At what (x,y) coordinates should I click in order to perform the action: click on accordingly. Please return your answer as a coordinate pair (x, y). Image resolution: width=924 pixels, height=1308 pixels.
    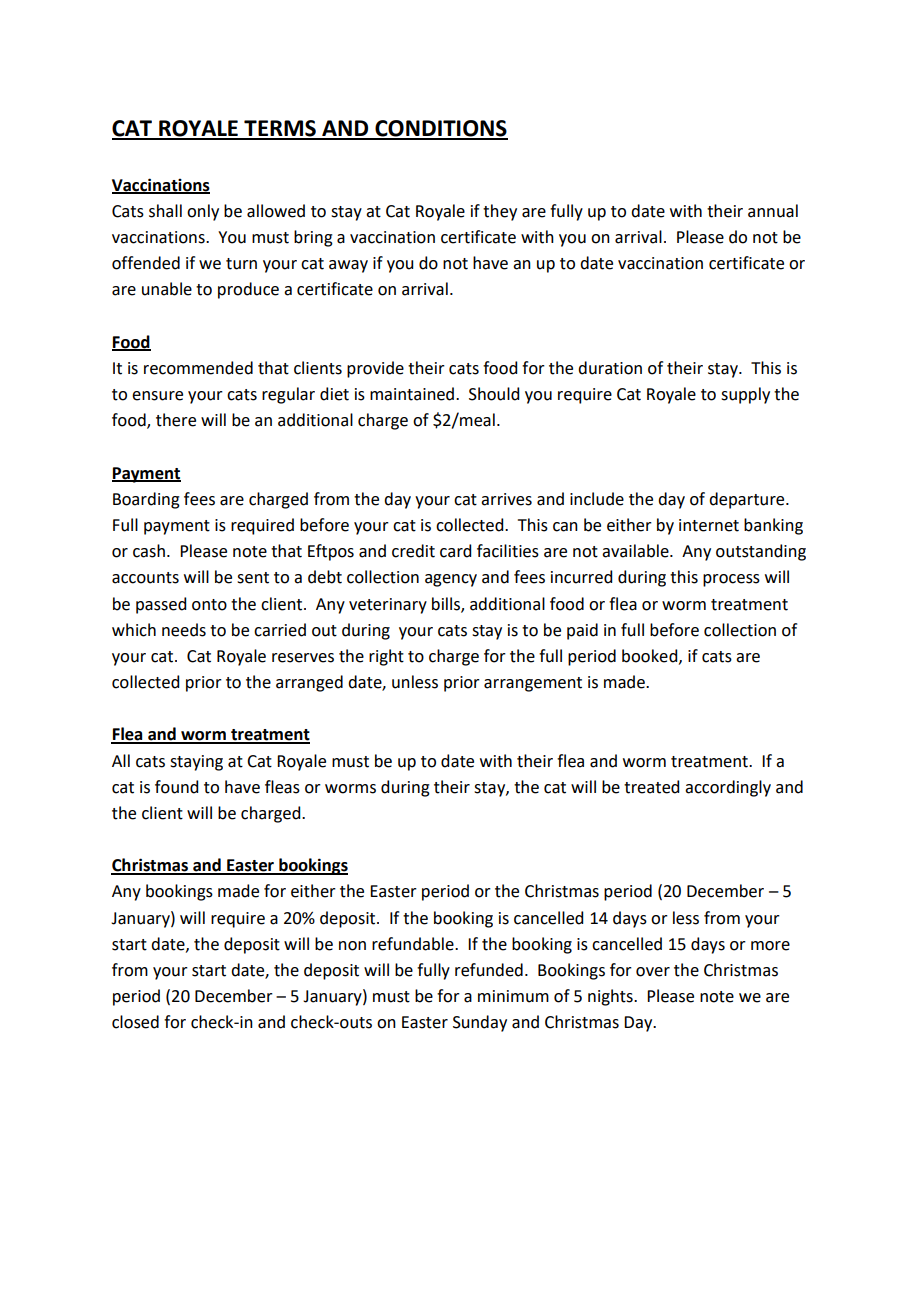
    Looking at the image, I should click on (728, 788).
